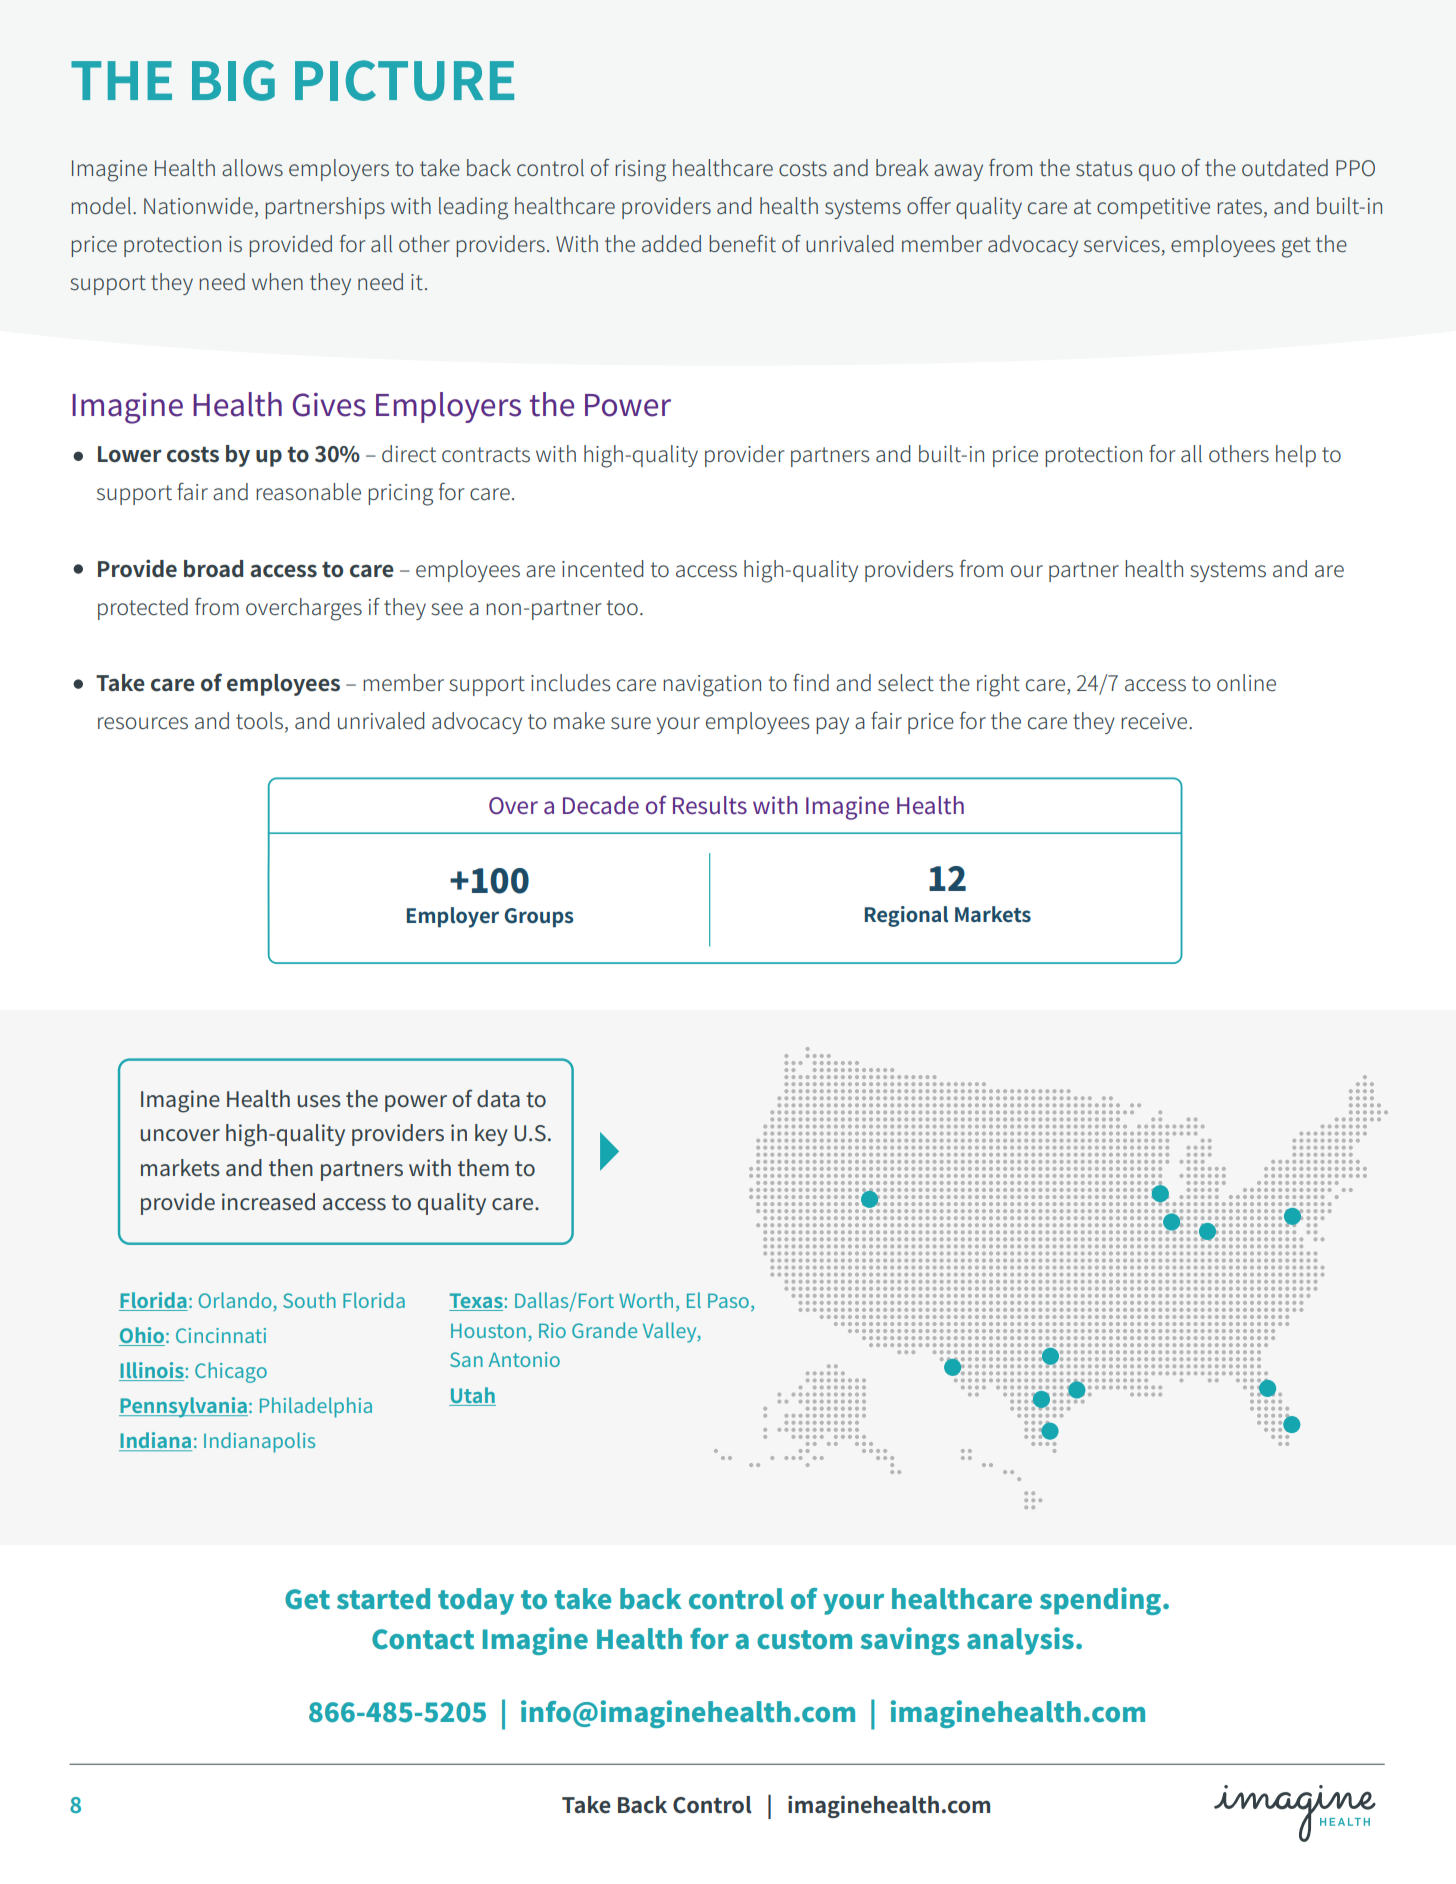 The height and width of the screenshot is (1884, 1456). Describe the element at coordinates (261, 722) in the screenshot. I see `tools` at that location.
